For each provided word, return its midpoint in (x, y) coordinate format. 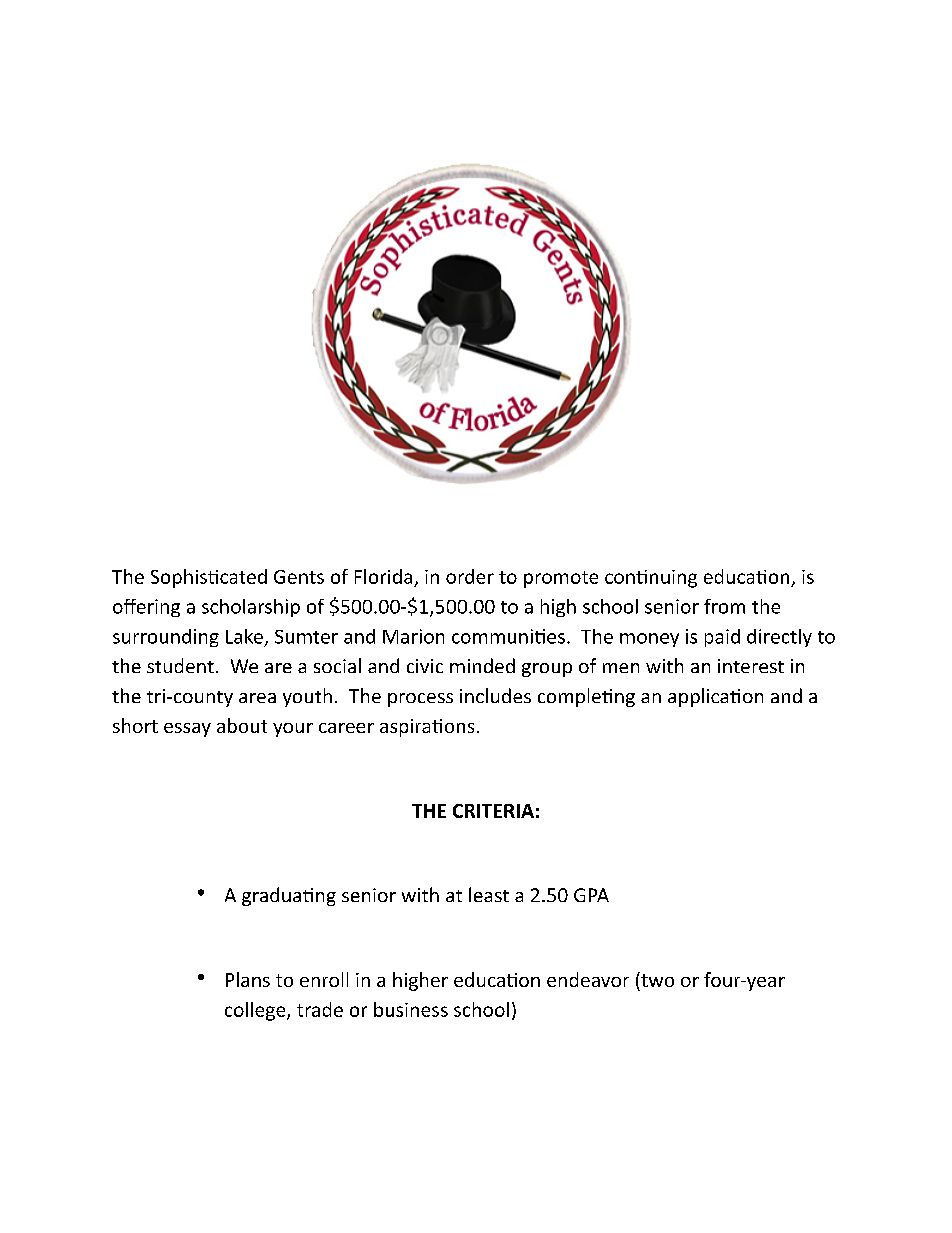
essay (187, 730)
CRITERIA (493, 811)
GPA (591, 895)
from (724, 606)
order (470, 576)
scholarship (251, 608)
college (256, 1011)
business (411, 1009)
